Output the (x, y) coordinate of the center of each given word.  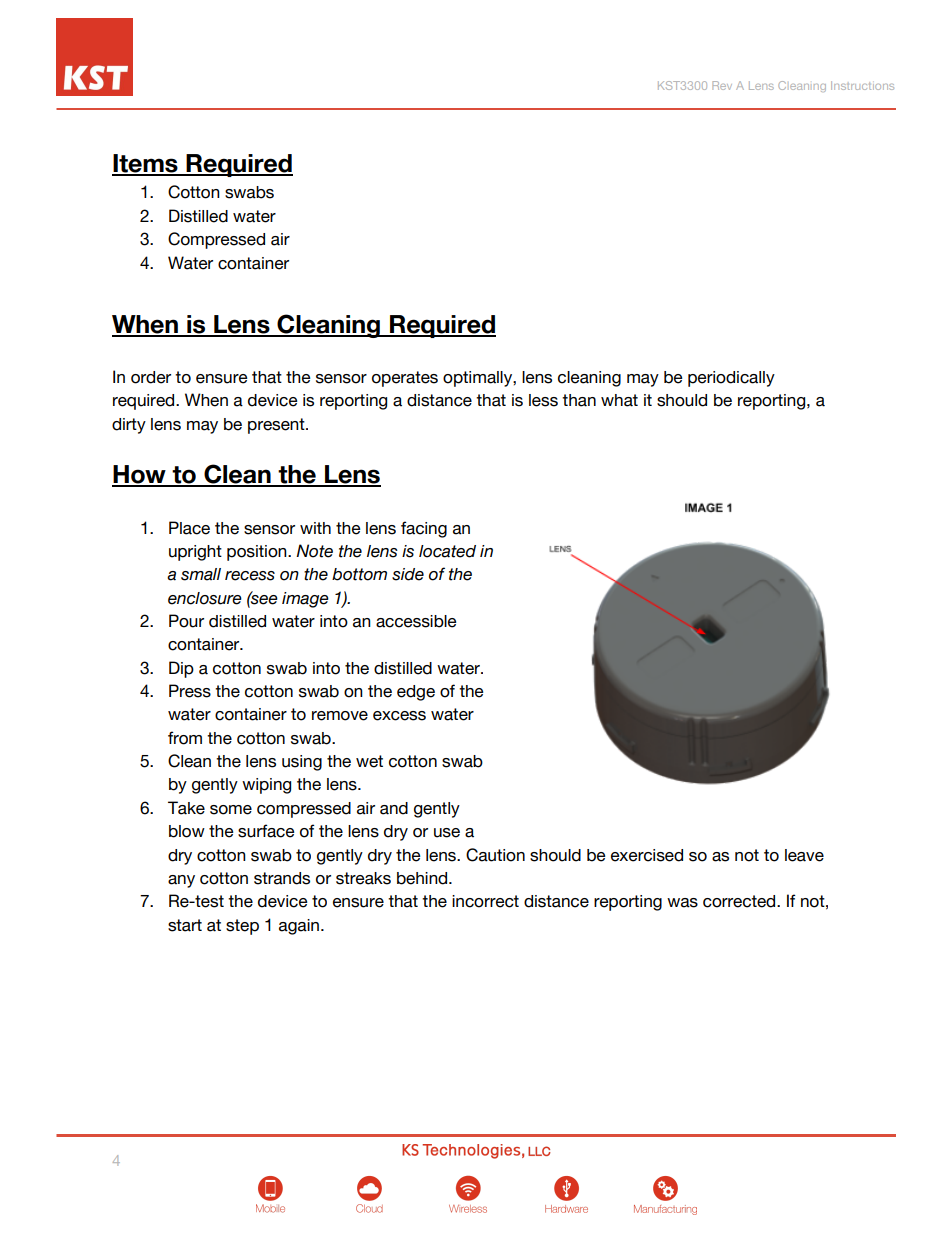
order (151, 377)
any (181, 881)
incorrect (485, 901)
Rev (722, 85)
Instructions (862, 85)
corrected (740, 901)
